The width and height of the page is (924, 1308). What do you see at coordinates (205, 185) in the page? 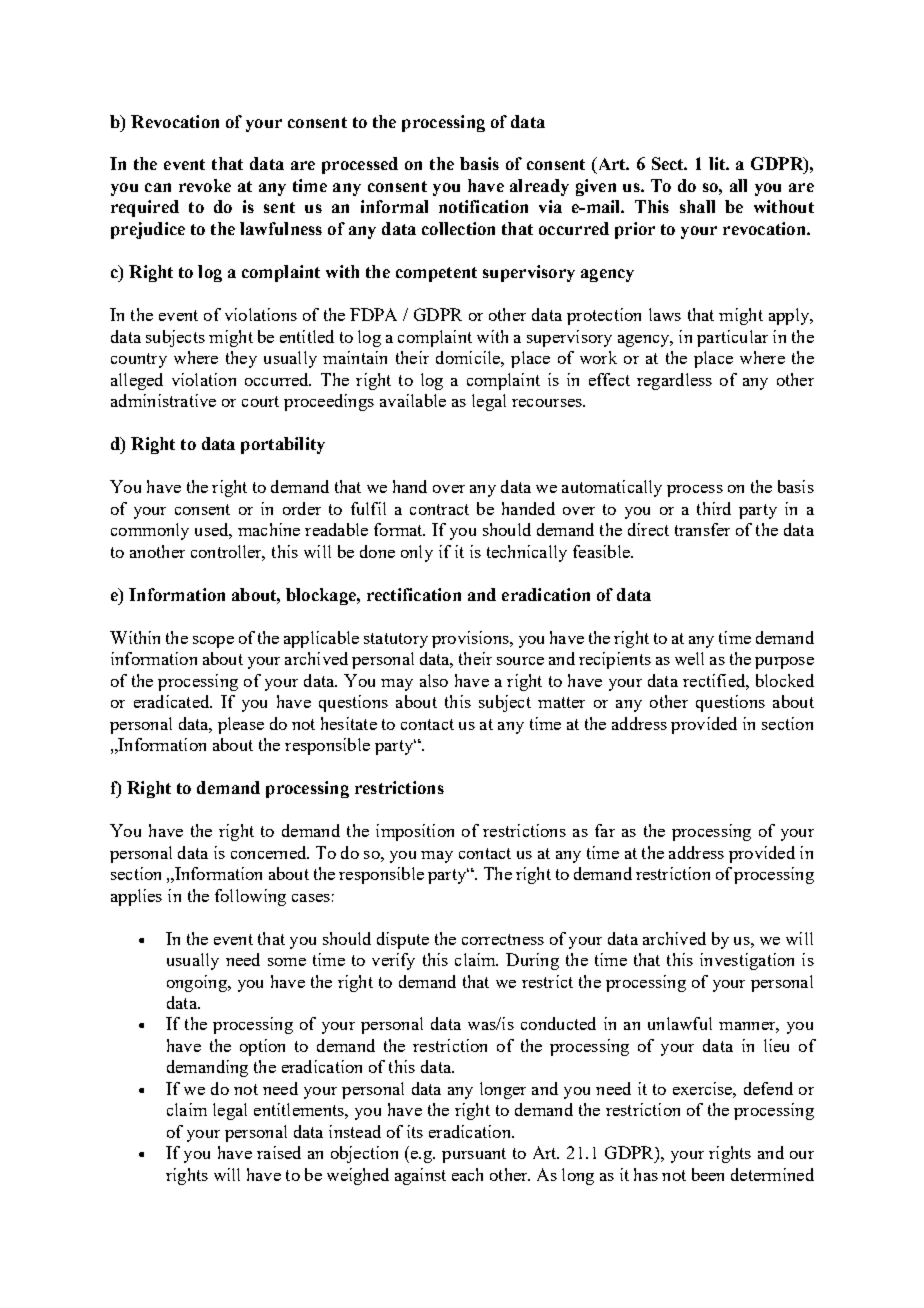
I see `revoke` at bounding box center [205, 185].
